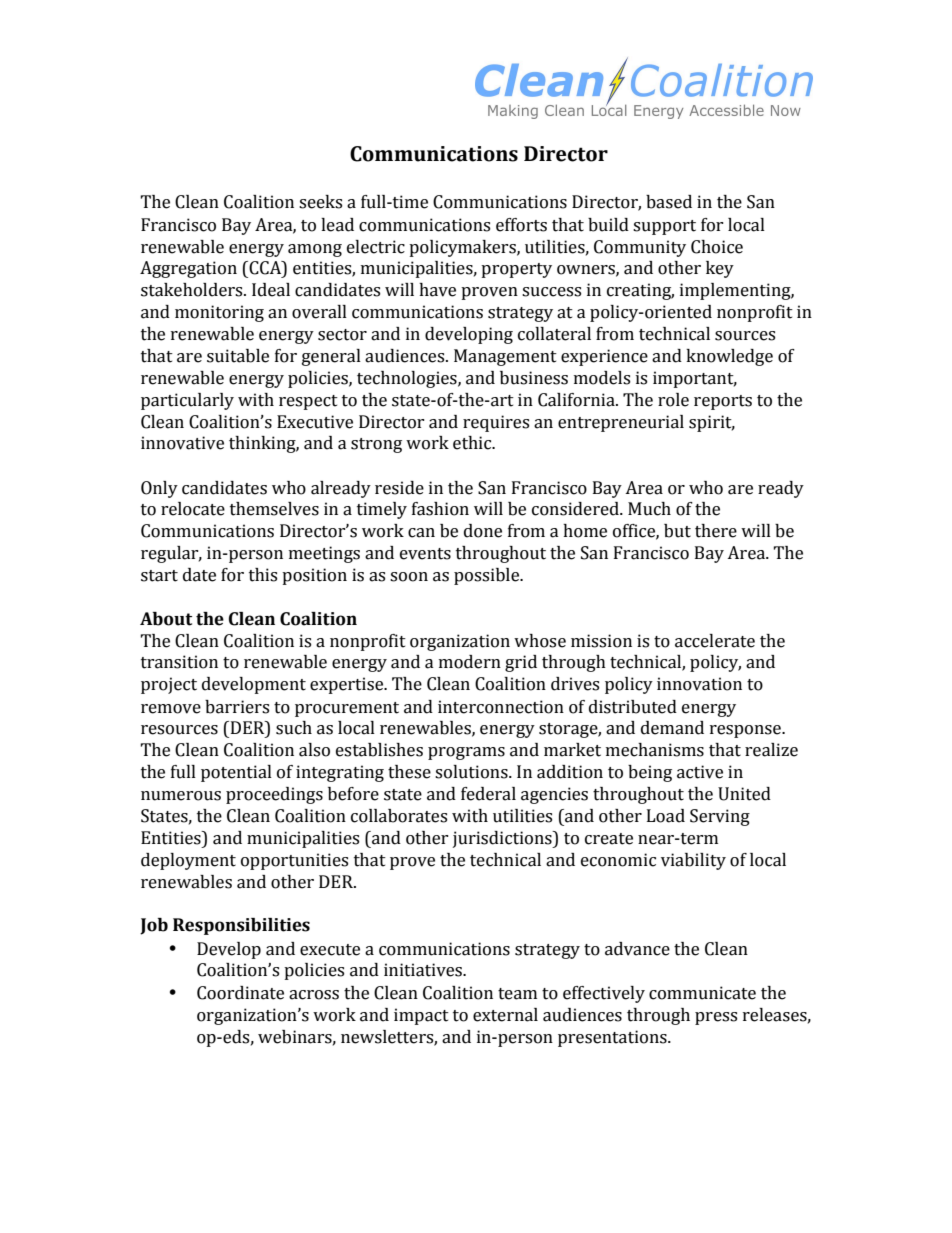 Image resolution: width=952 pixels, height=1233 pixels. I want to click on reports, so click(723, 402).
